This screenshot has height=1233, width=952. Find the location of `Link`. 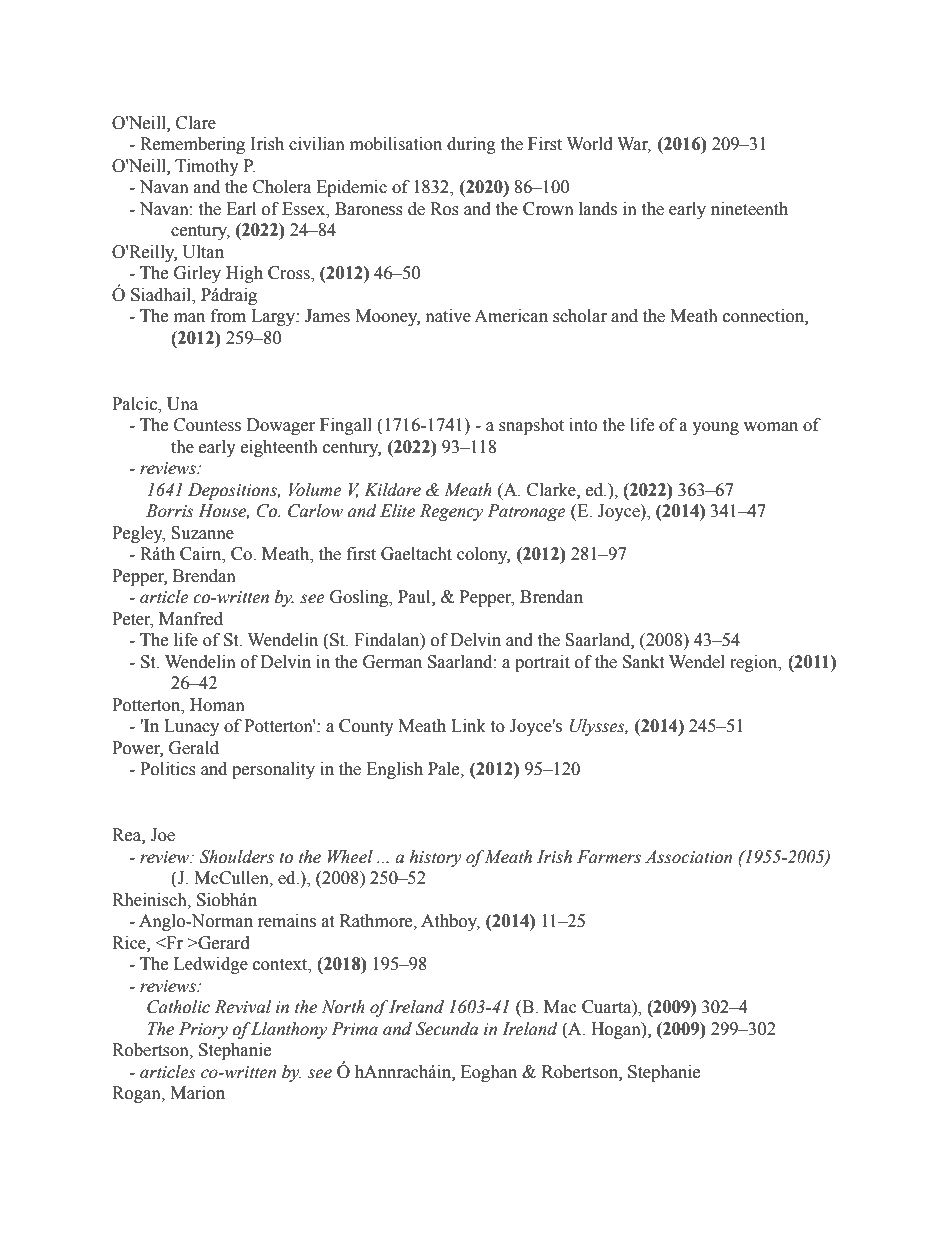

Link is located at coordinates (468, 725).
